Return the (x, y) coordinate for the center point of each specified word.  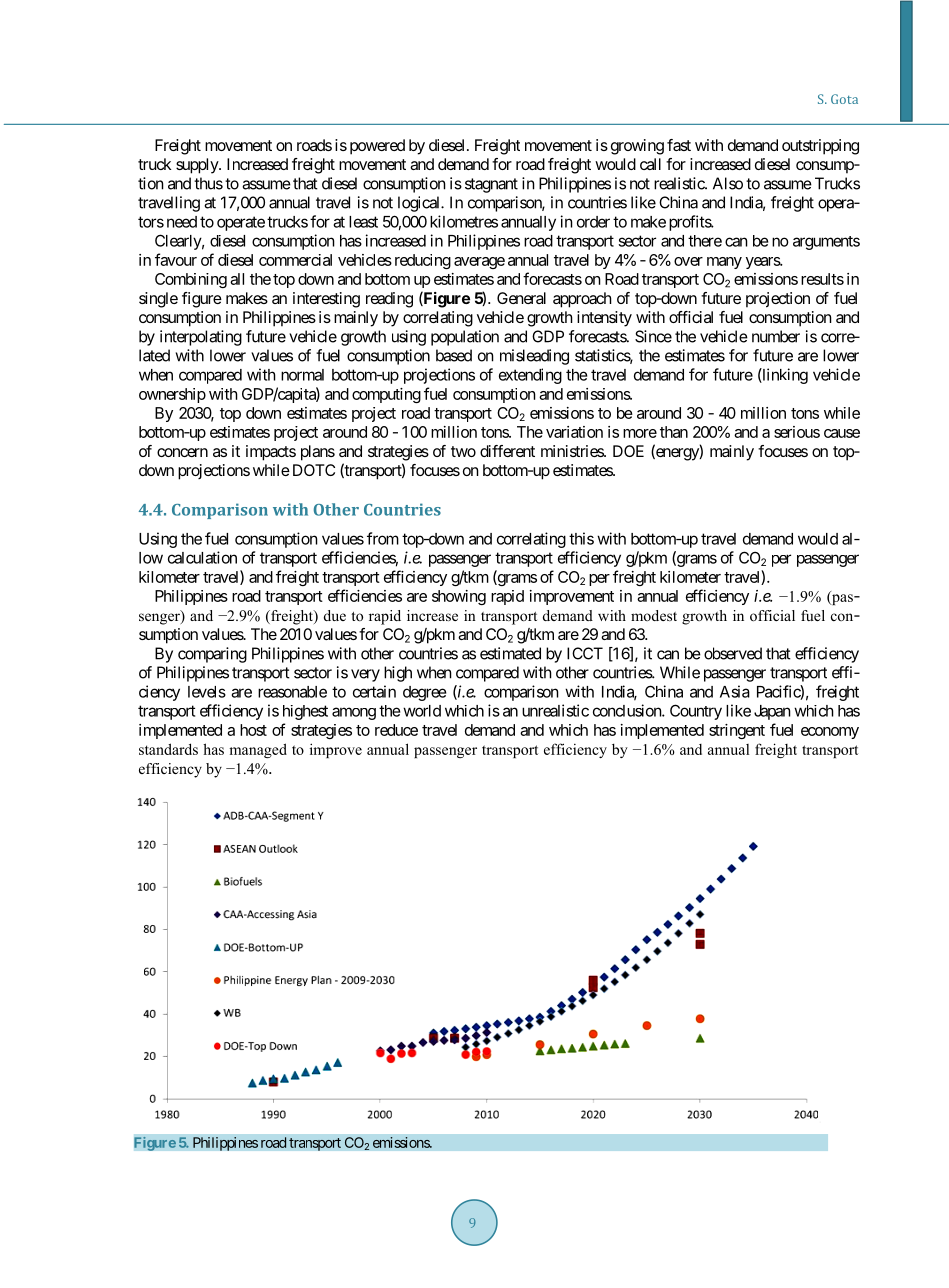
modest (654, 615)
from (383, 538)
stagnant (491, 185)
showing (459, 597)
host (253, 730)
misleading (534, 357)
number (776, 336)
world (422, 711)
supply (198, 166)
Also (728, 183)
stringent (737, 731)
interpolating (201, 338)
